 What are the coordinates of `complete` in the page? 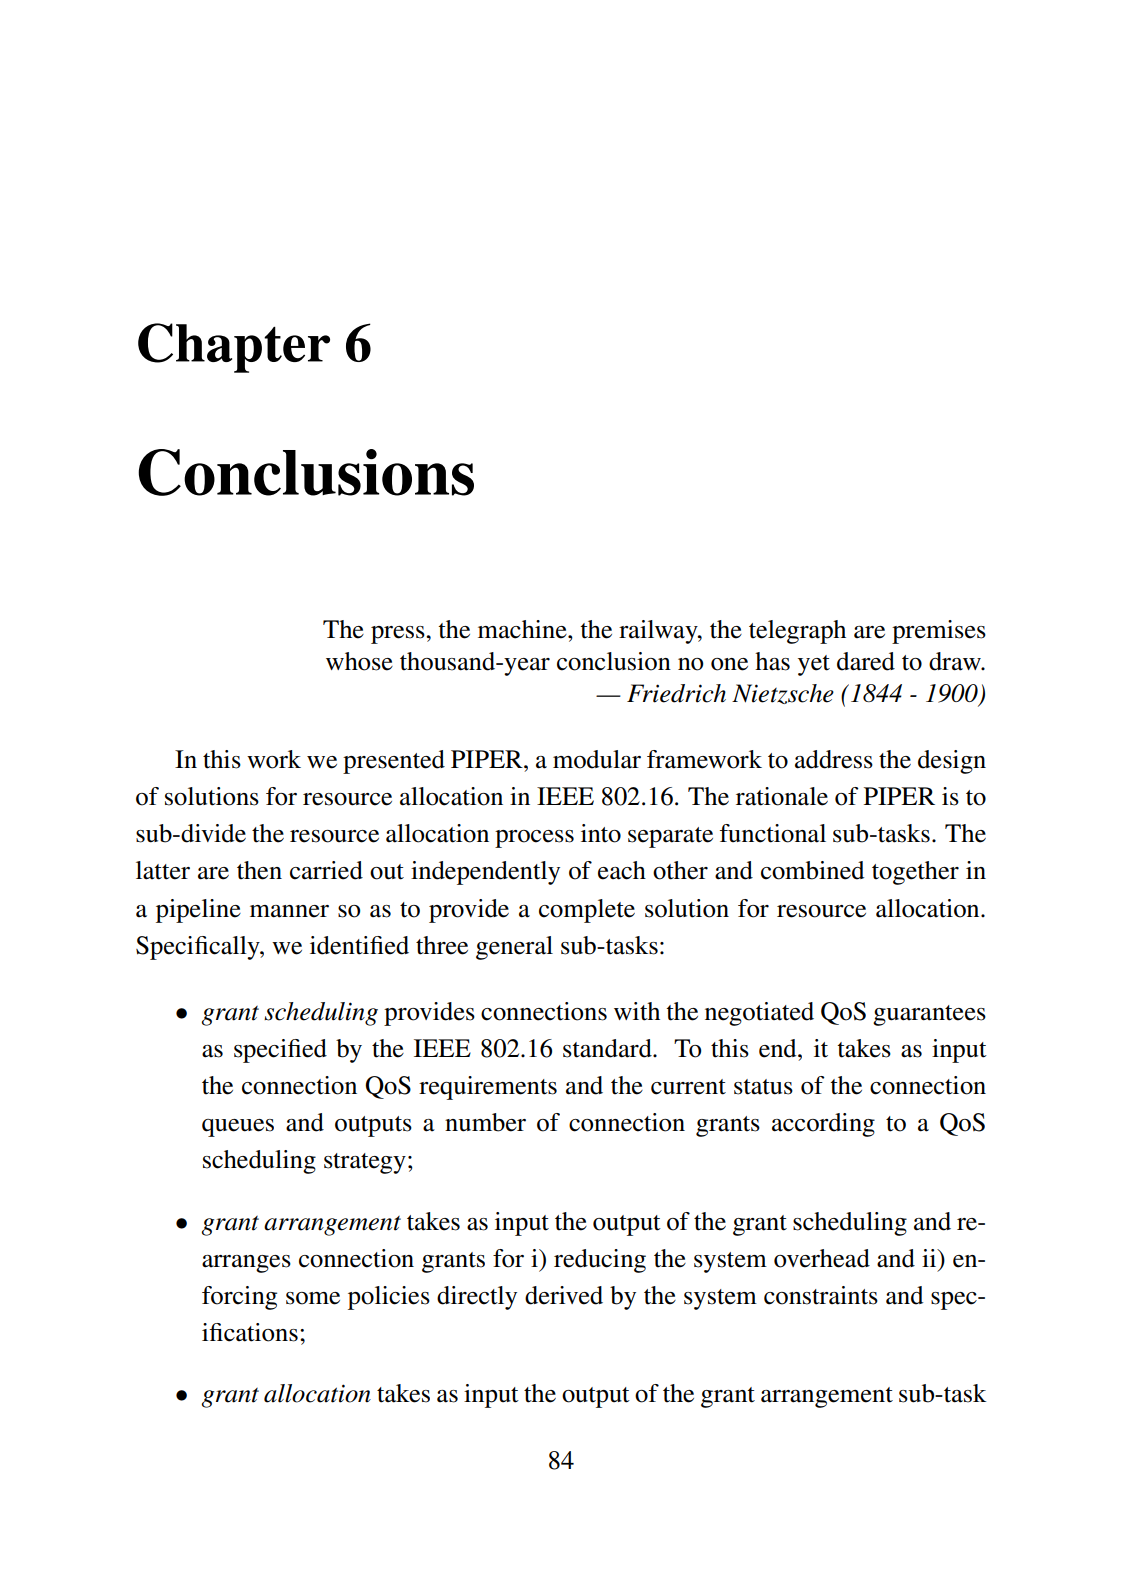 It's located at (587, 911).
